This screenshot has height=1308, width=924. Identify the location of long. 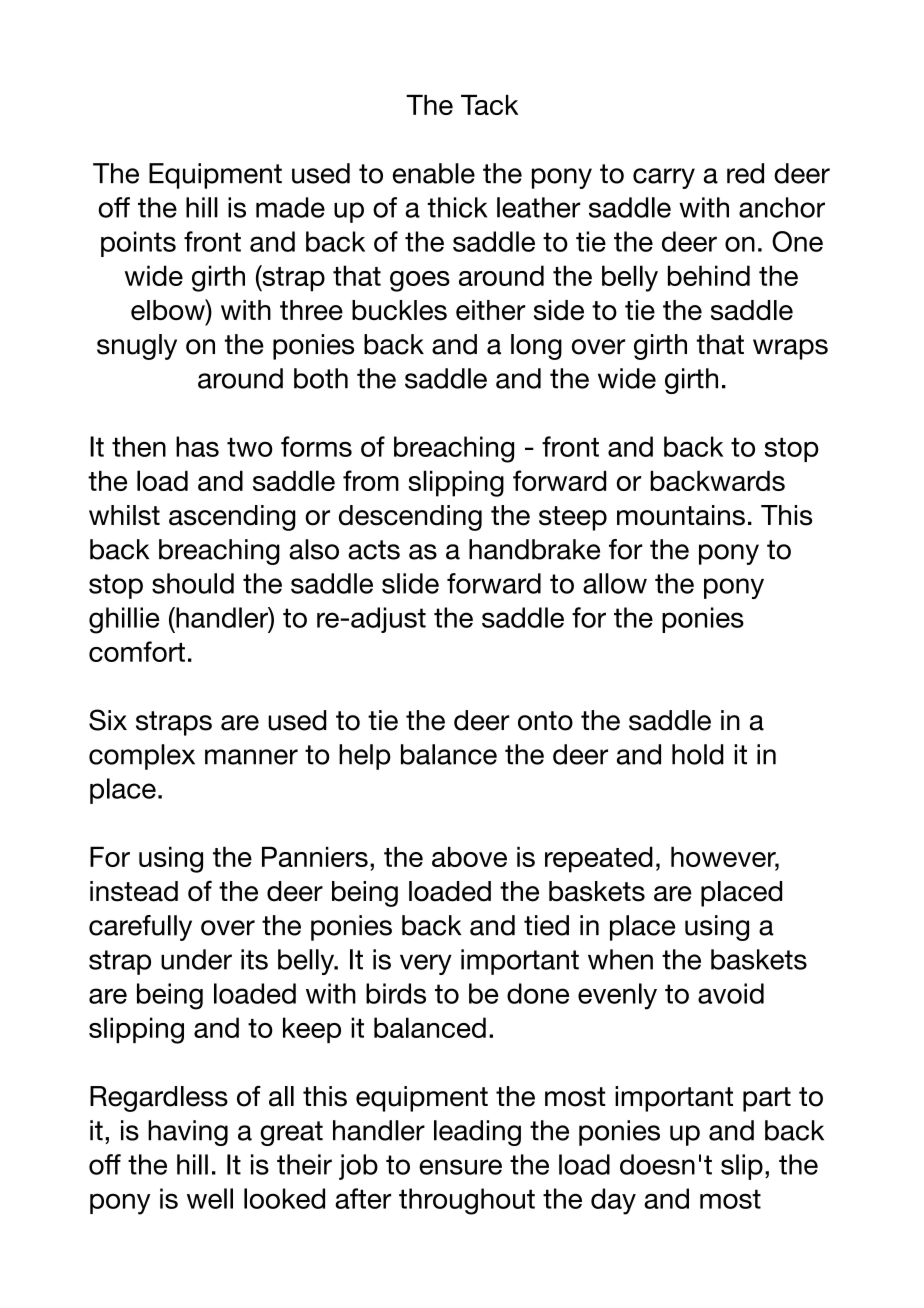
(536, 347).
